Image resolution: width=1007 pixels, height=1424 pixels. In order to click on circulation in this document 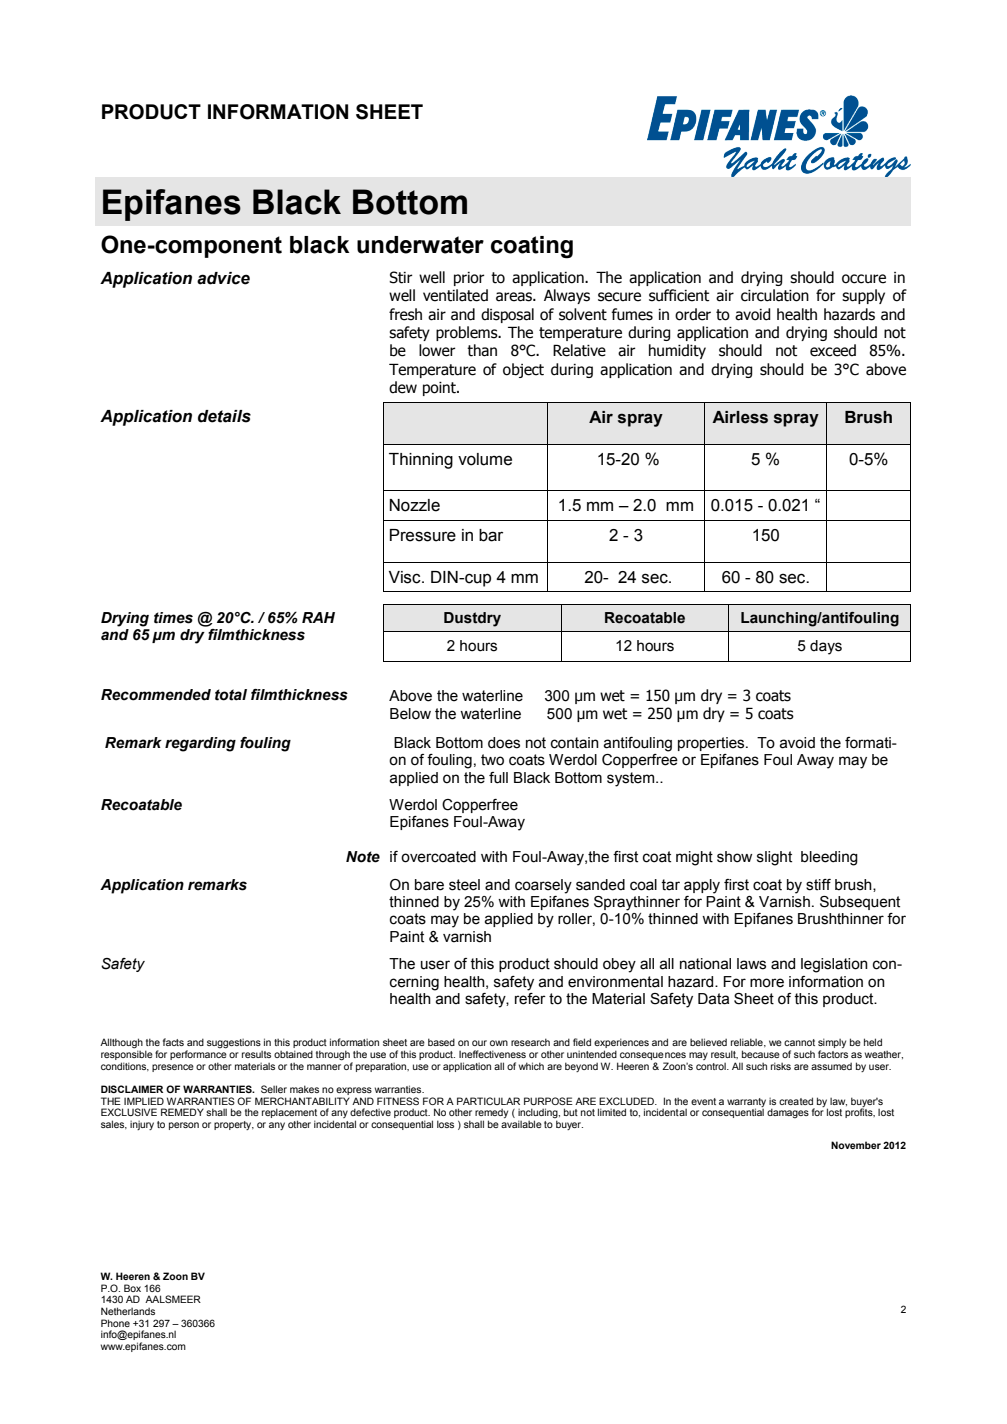, I will do `click(775, 295)`.
